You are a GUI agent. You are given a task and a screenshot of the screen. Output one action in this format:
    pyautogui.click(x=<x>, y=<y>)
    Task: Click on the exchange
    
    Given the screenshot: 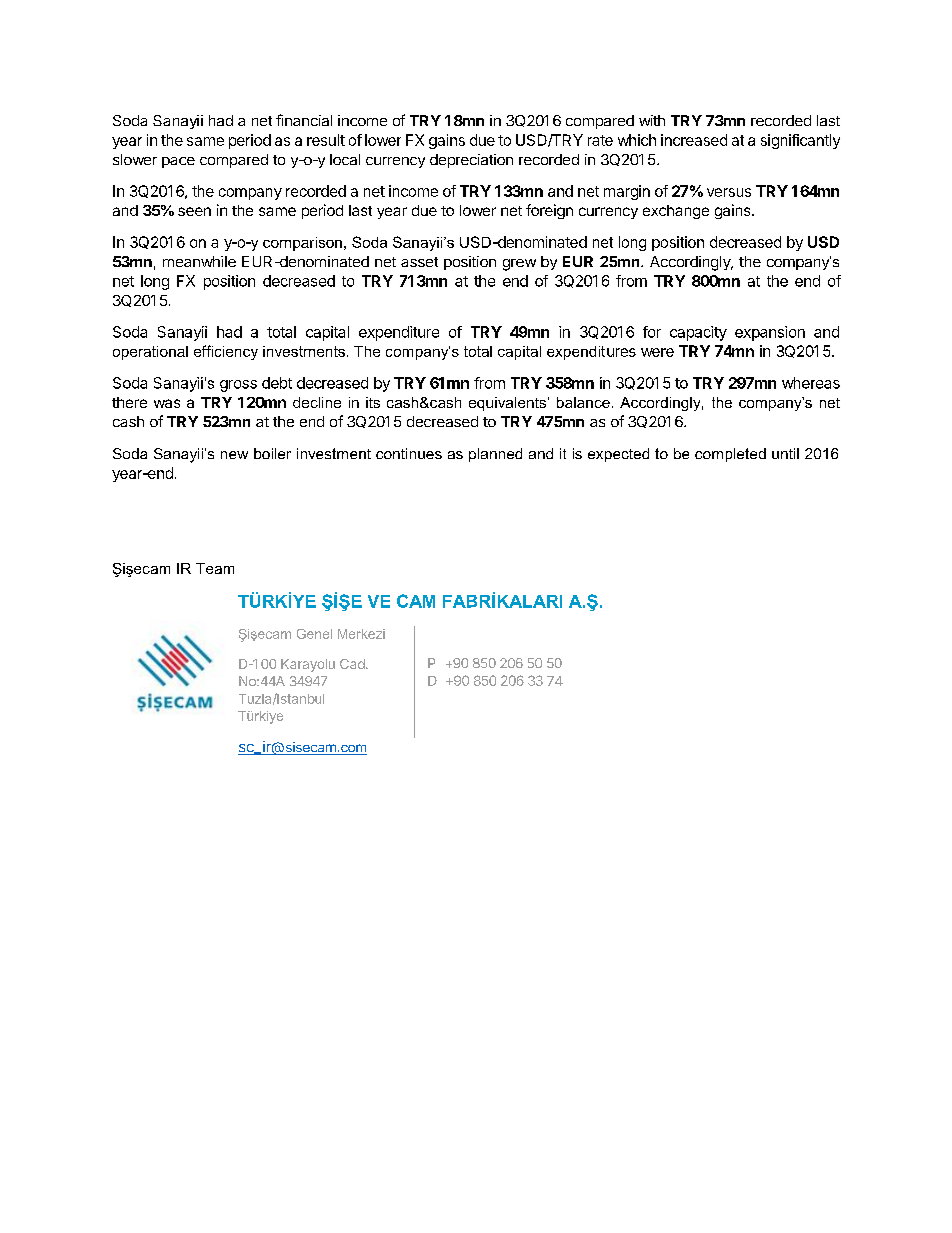 What is the action you would take?
    pyautogui.click(x=676, y=212)
